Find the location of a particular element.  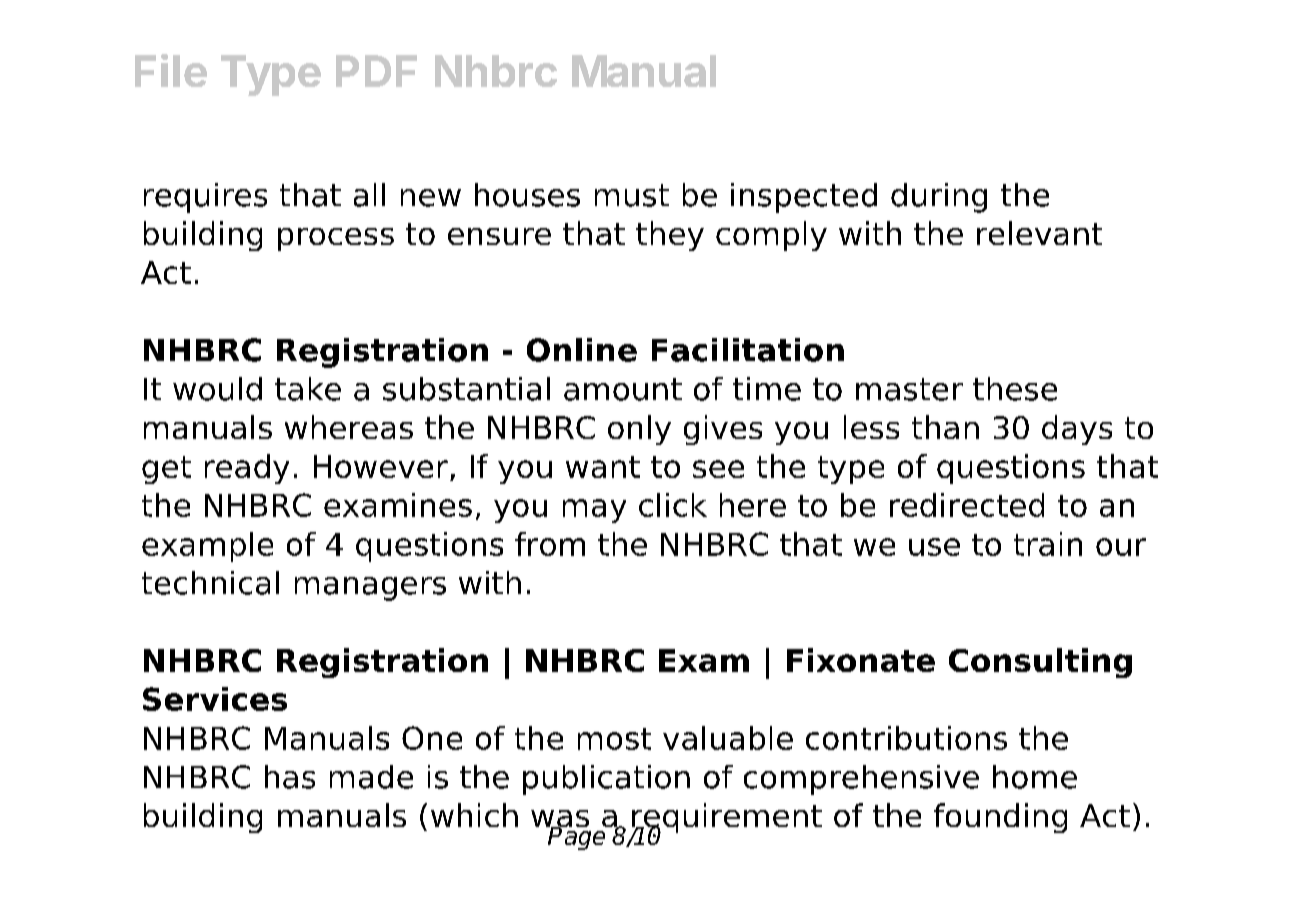

ready is located at coordinates (247, 469).
